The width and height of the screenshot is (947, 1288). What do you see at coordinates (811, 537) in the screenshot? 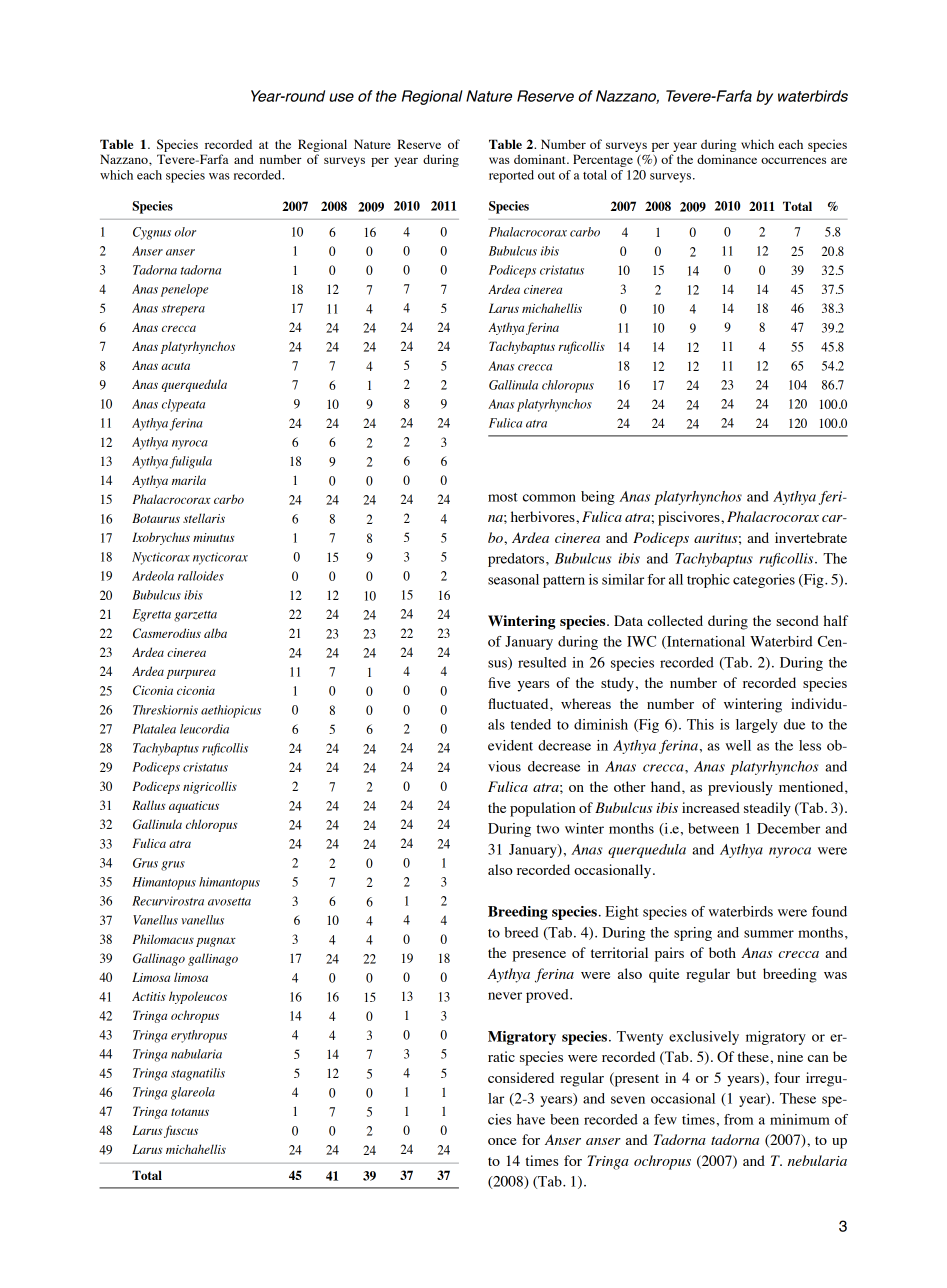
I see `invertebrate` at bounding box center [811, 537].
